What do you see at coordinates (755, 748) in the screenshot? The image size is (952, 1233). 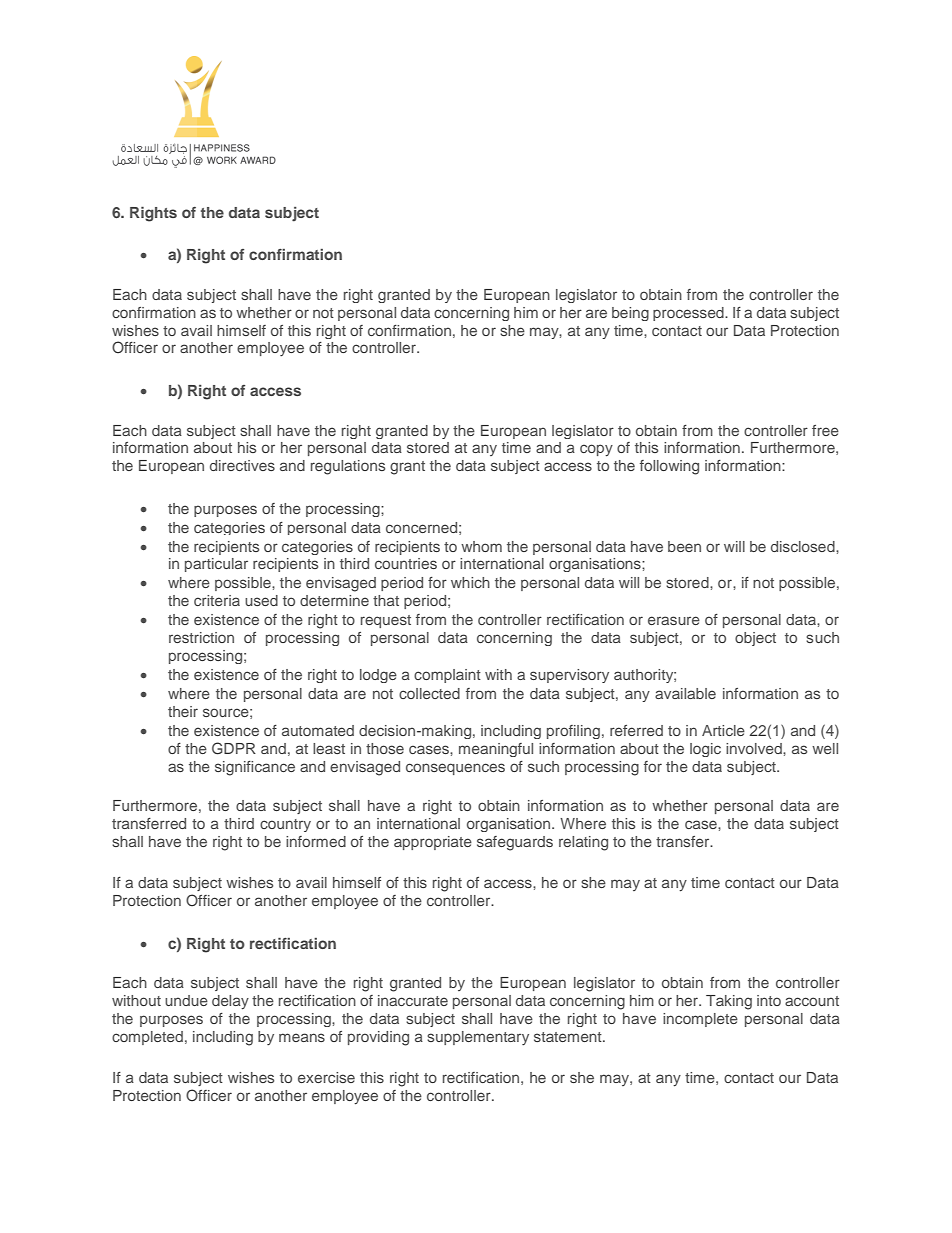 I see `involved` at bounding box center [755, 748].
